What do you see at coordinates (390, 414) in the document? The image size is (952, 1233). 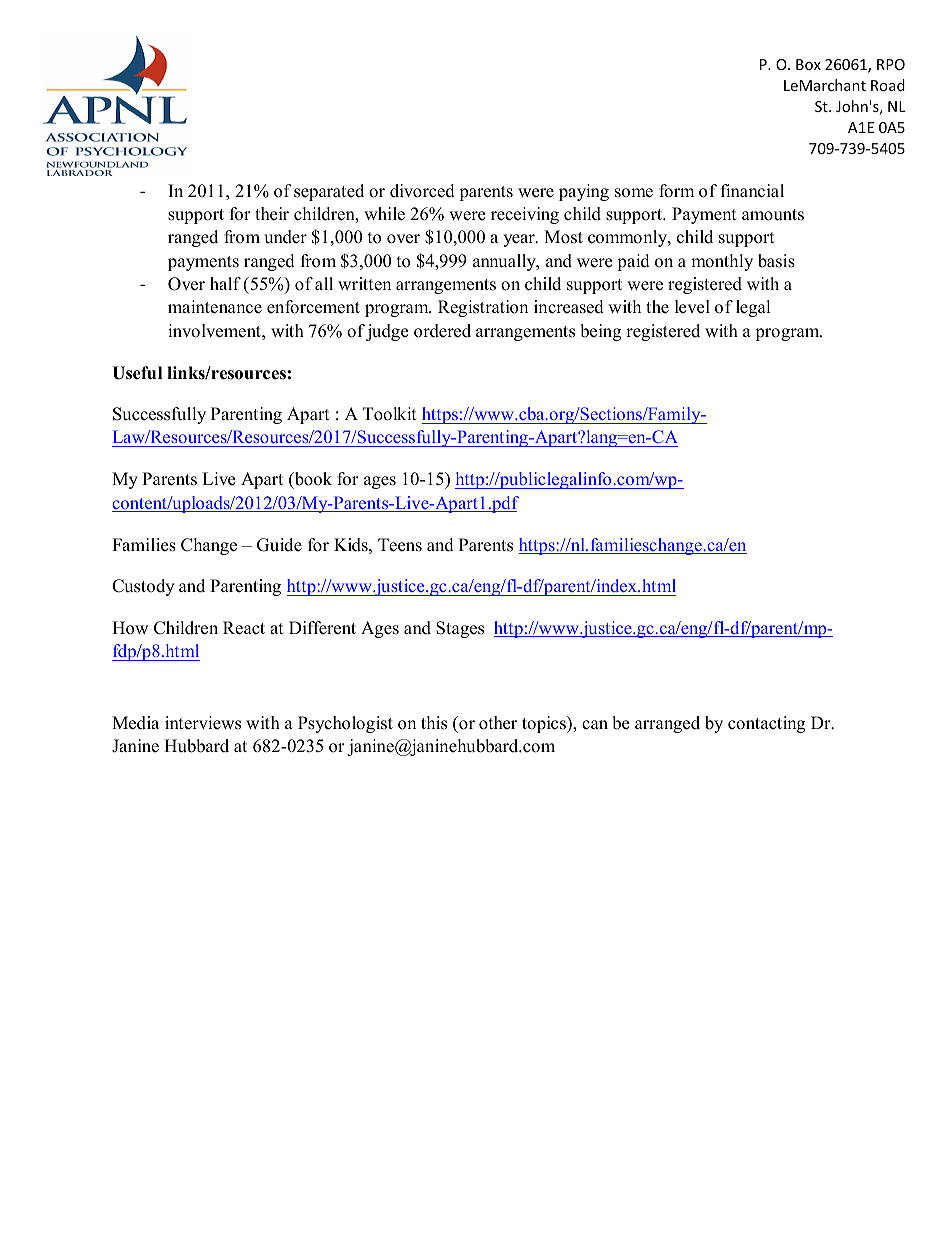 I see `Toolkit` at bounding box center [390, 414].
